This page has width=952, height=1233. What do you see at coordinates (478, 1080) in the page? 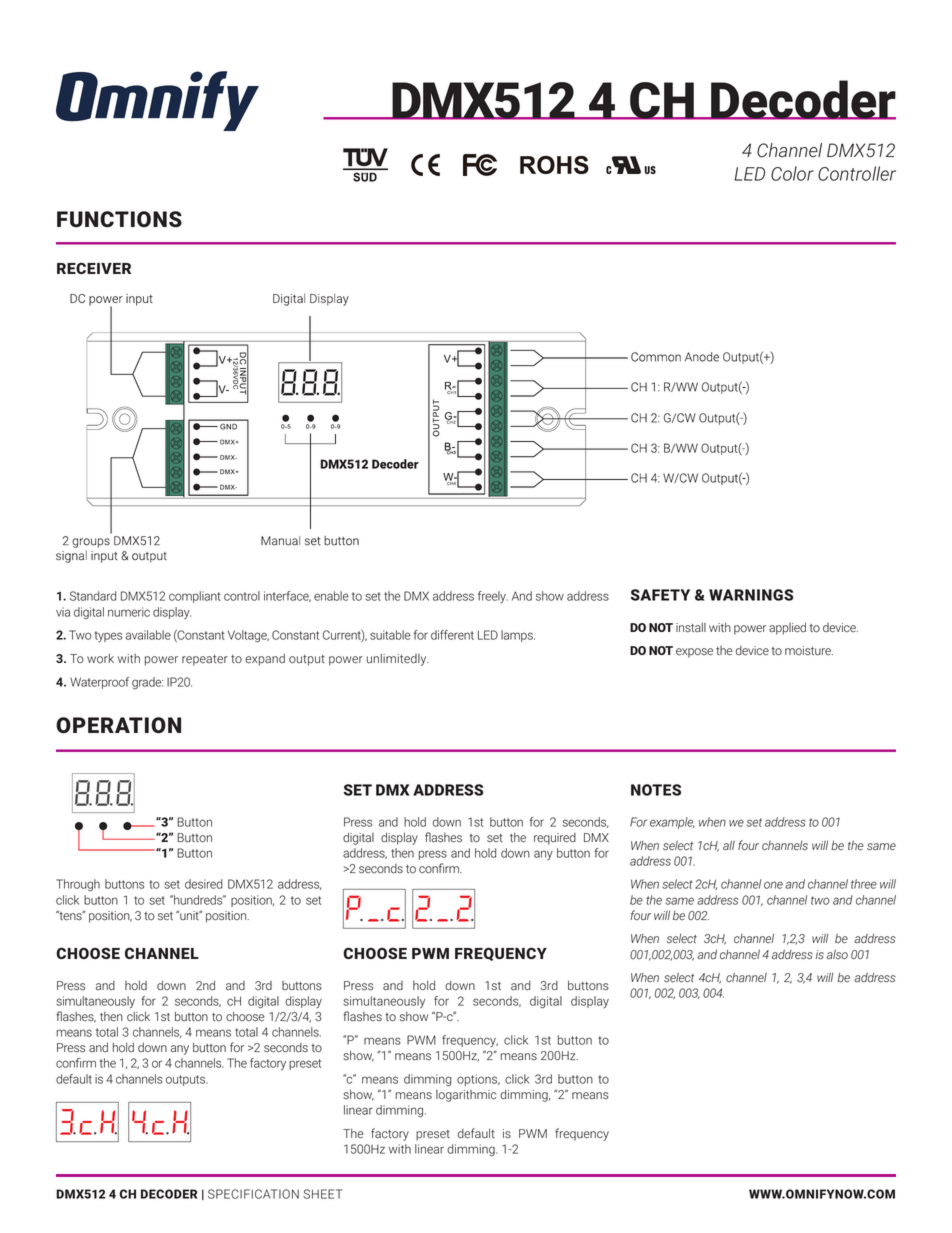
I see `options` at bounding box center [478, 1080].
